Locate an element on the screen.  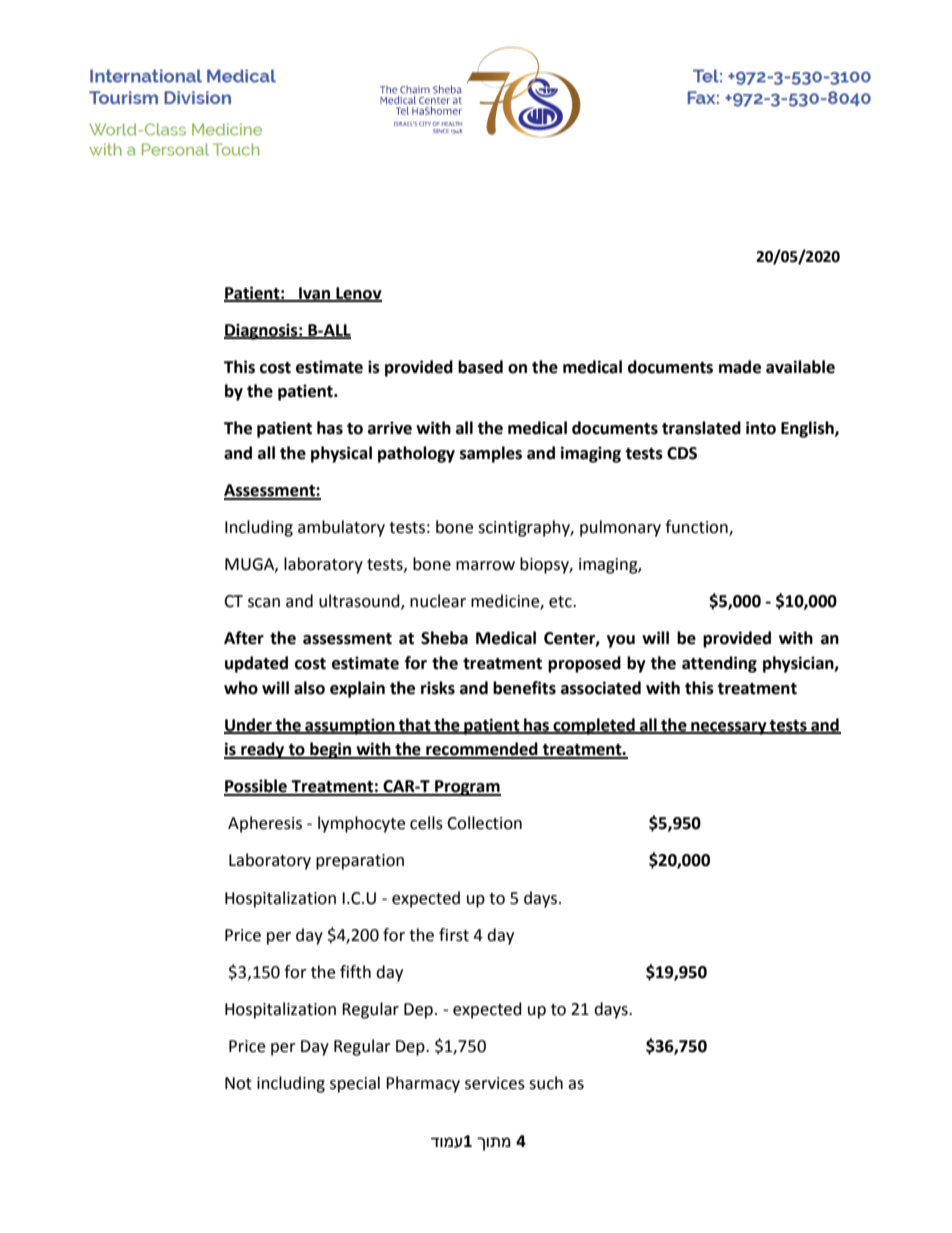
special is located at coordinates (355, 1084).
